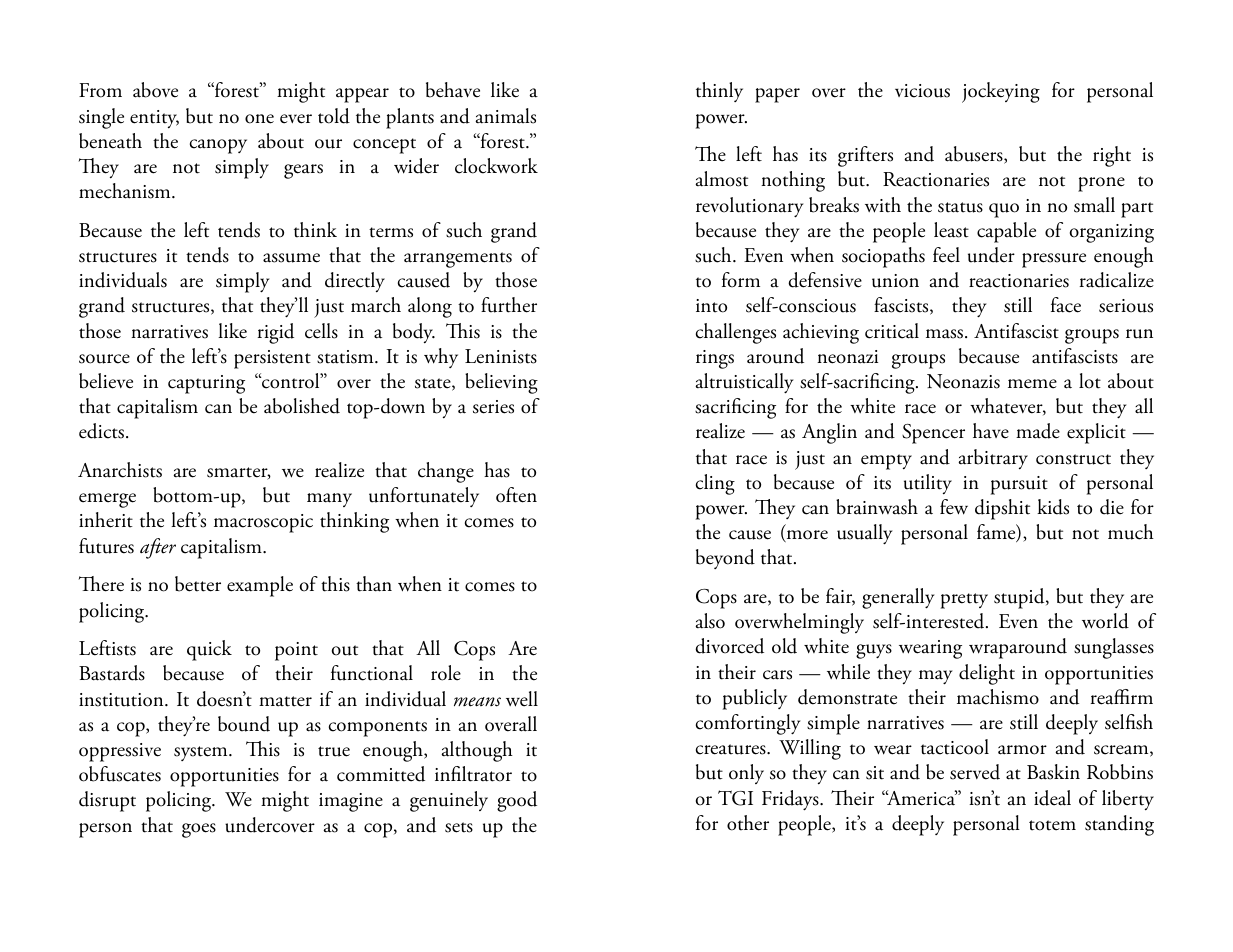 This page has height=952, width=1233. Describe the element at coordinates (719, 92) in the page. I see `thinly` at that location.
